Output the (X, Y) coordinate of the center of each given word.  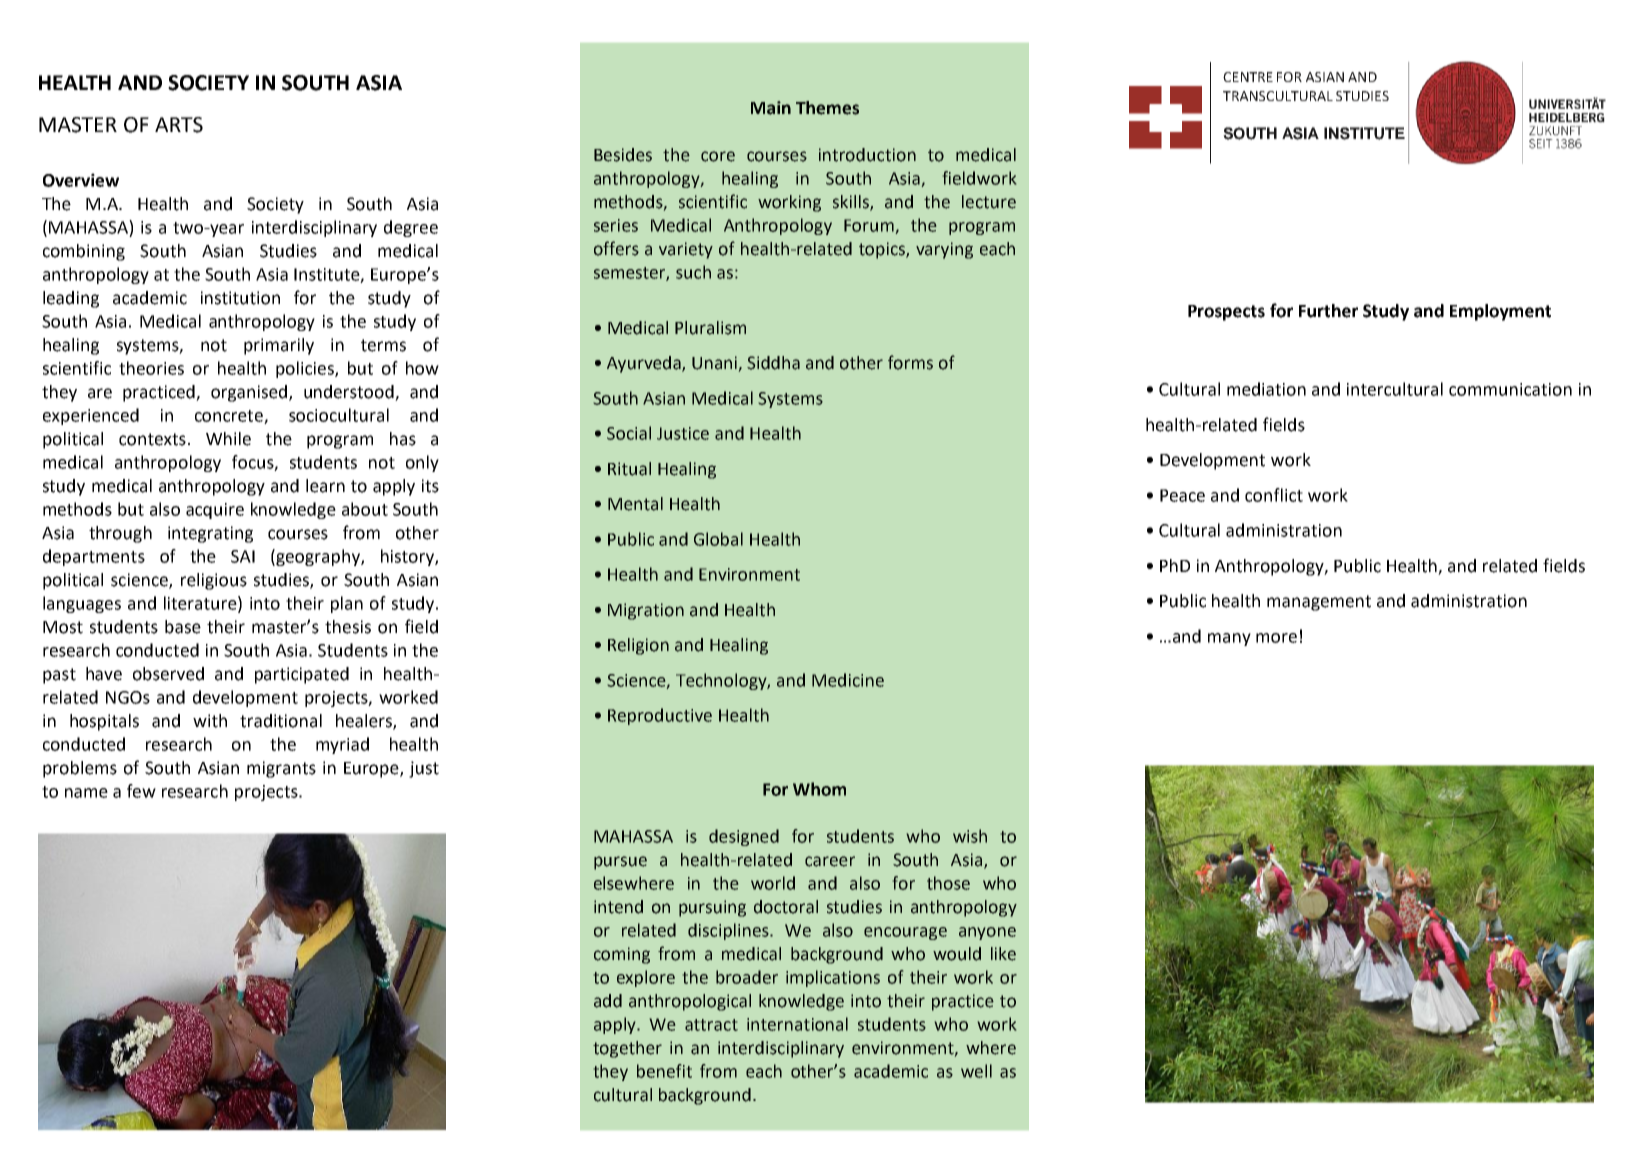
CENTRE (1248, 77)
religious (214, 581)
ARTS (179, 125)
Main (771, 108)
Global (718, 539)
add (608, 1001)
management (1319, 603)
